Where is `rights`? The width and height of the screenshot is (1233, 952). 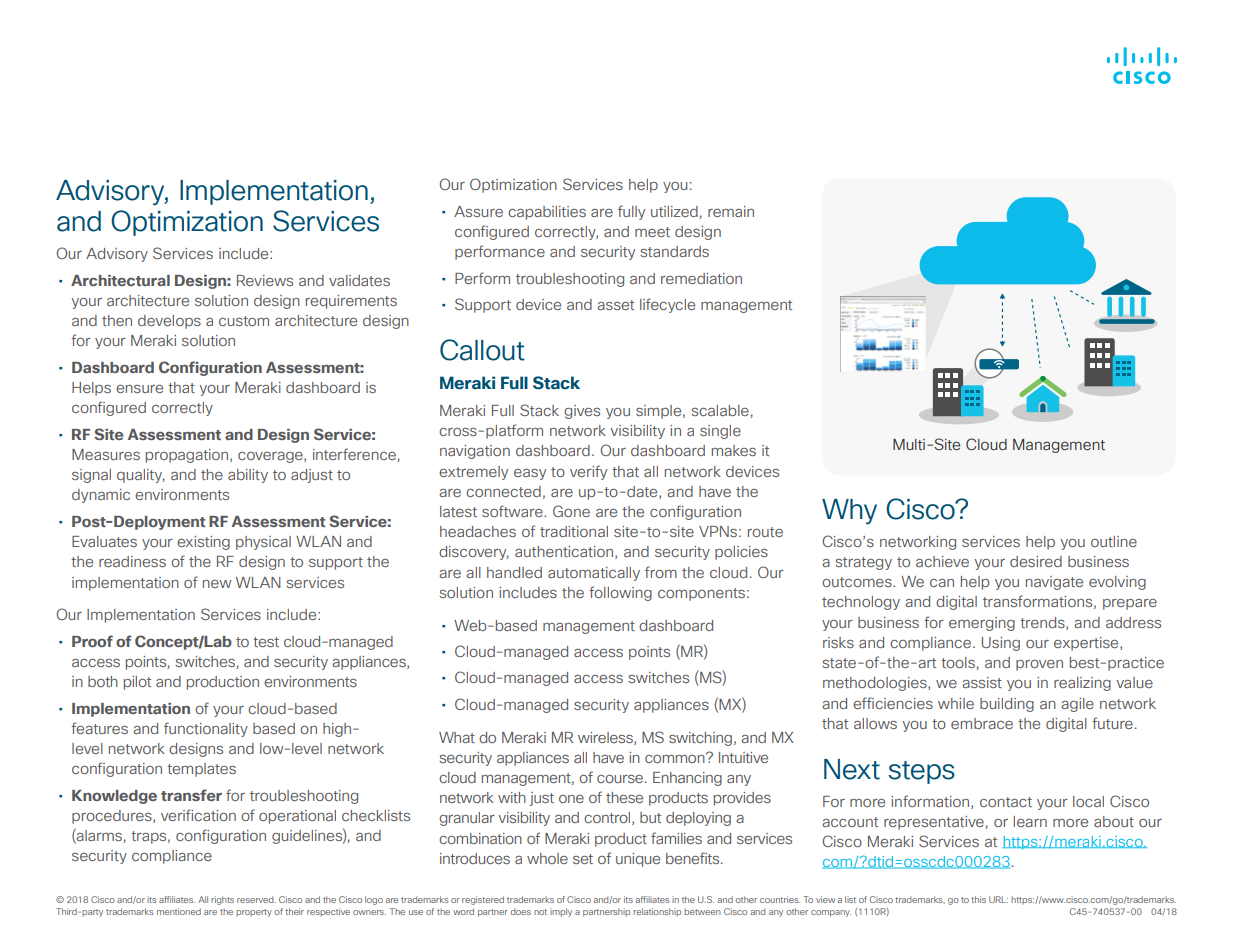 rights is located at coordinates (222, 900).
